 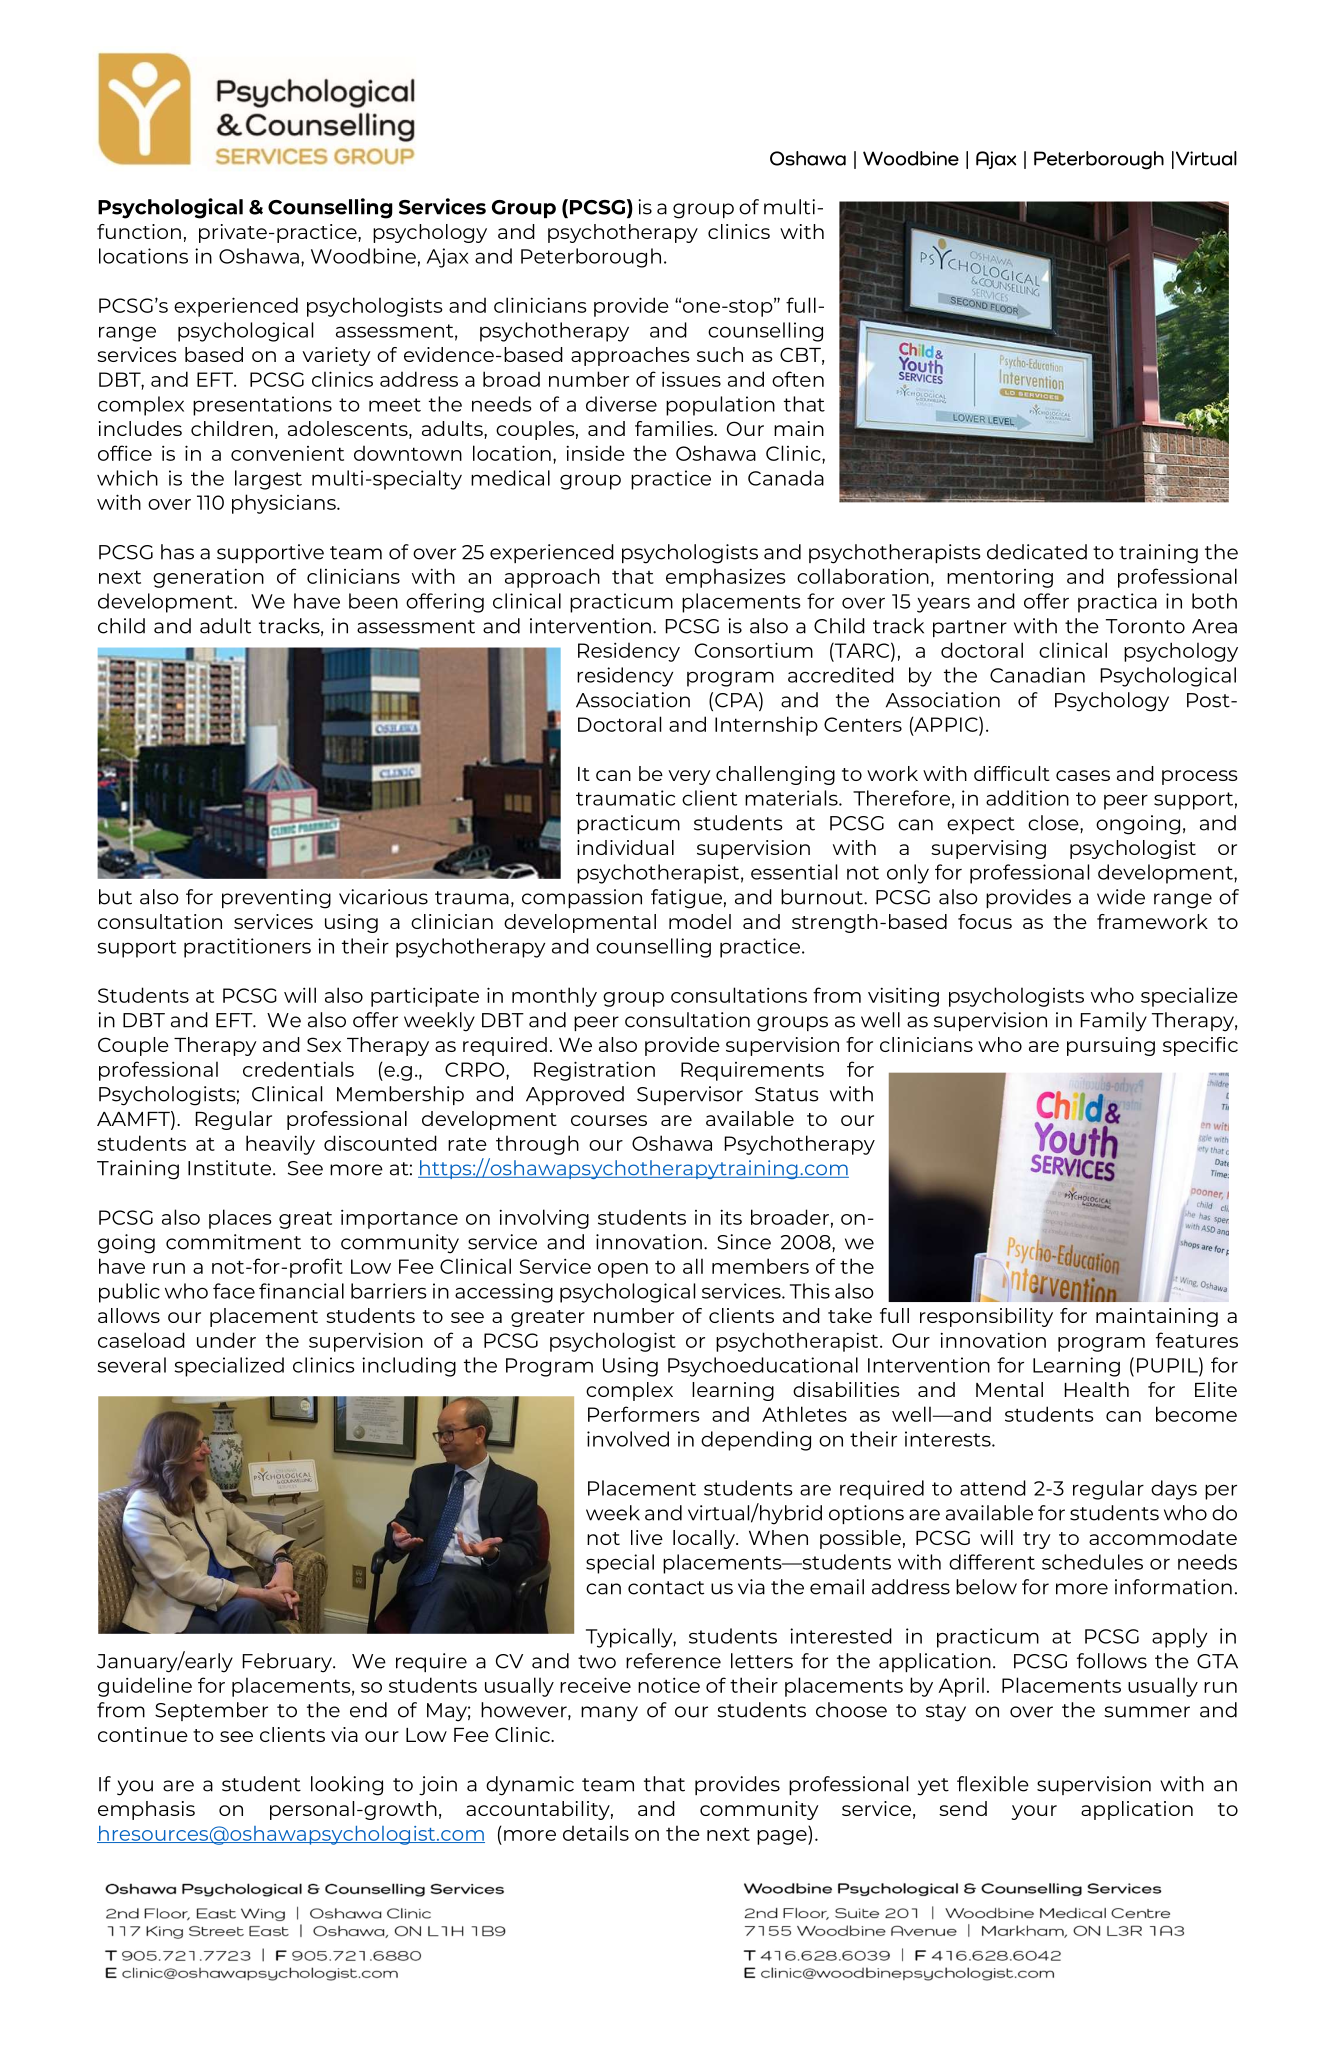 What do you see at coordinates (347, 1786) in the document?
I see `looking` at bounding box center [347, 1786].
